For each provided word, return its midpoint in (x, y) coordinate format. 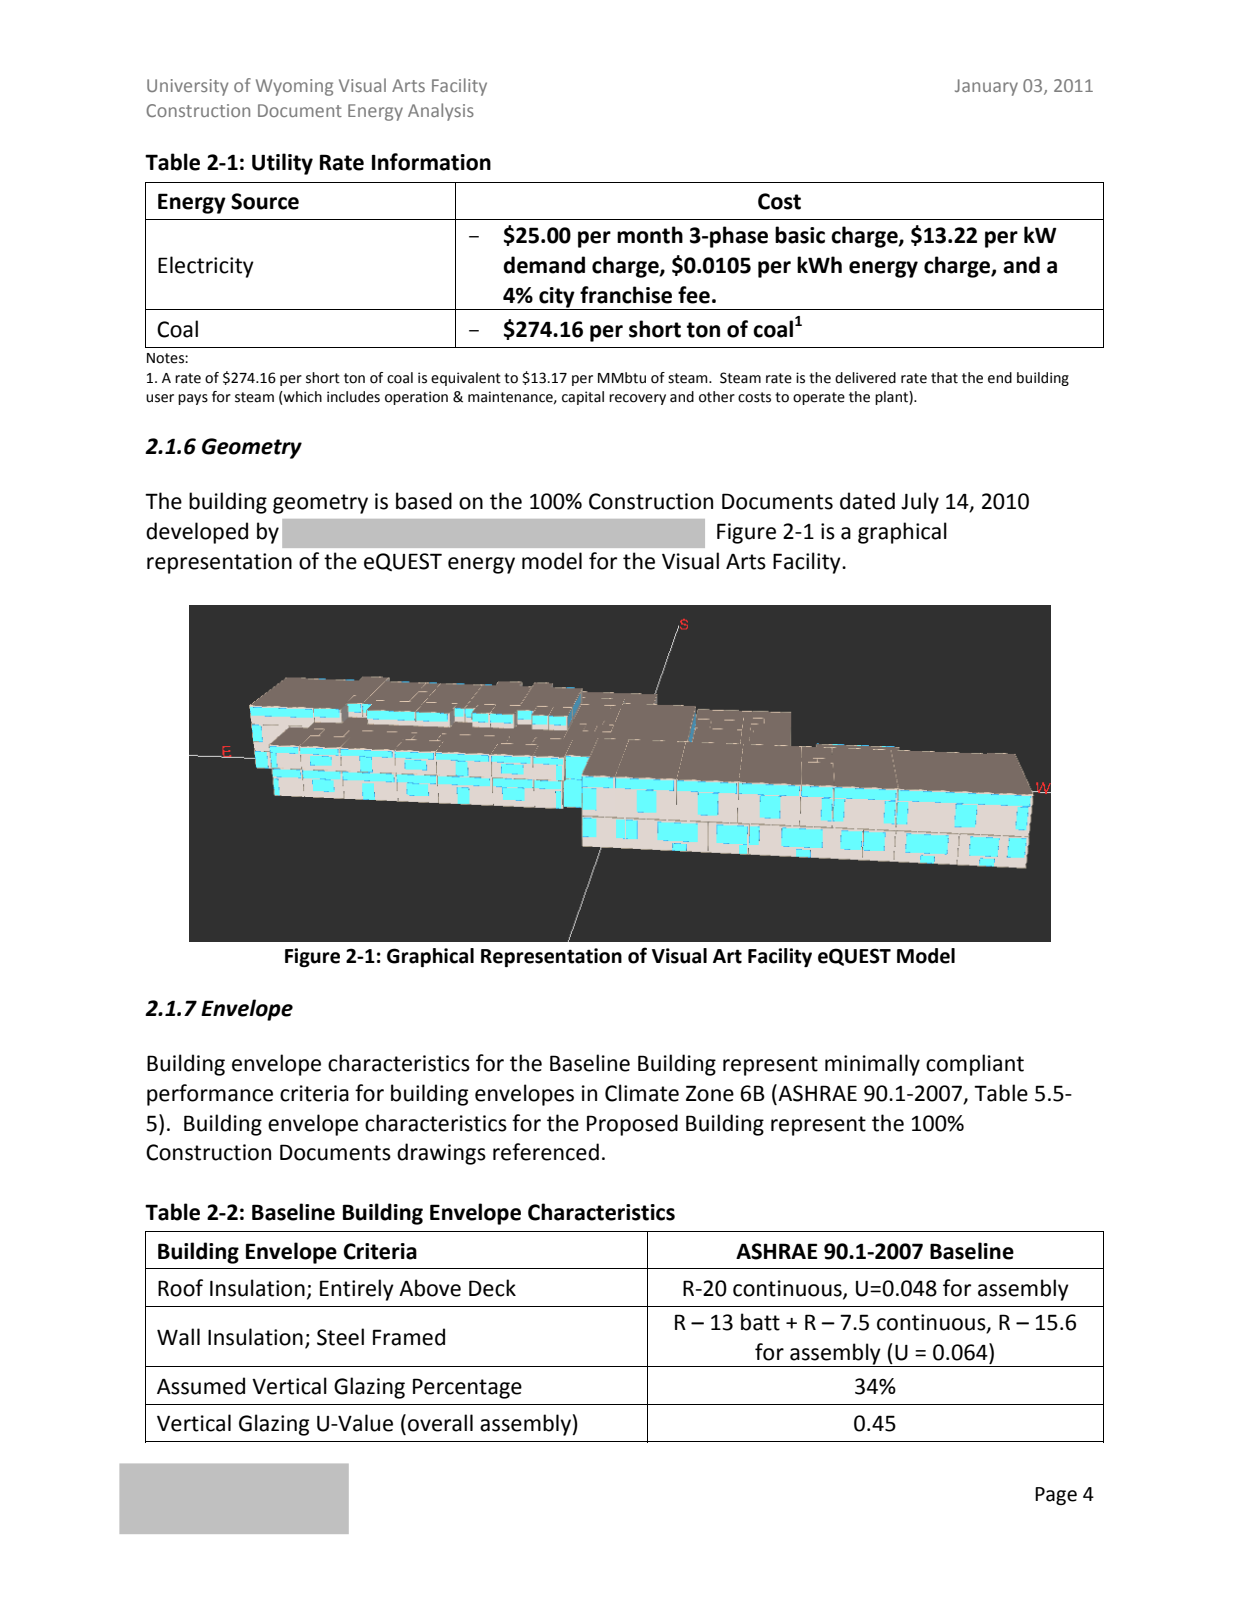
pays (193, 399)
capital (583, 398)
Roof (180, 1288)
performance (210, 1095)
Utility (282, 164)
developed (197, 533)
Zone (710, 1093)
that (944, 378)
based (424, 501)
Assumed (201, 1386)
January (986, 87)
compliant (975, 1065)
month (650, 235)
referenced (546, 1152)
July (920, 503)
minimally (872, 1065)
